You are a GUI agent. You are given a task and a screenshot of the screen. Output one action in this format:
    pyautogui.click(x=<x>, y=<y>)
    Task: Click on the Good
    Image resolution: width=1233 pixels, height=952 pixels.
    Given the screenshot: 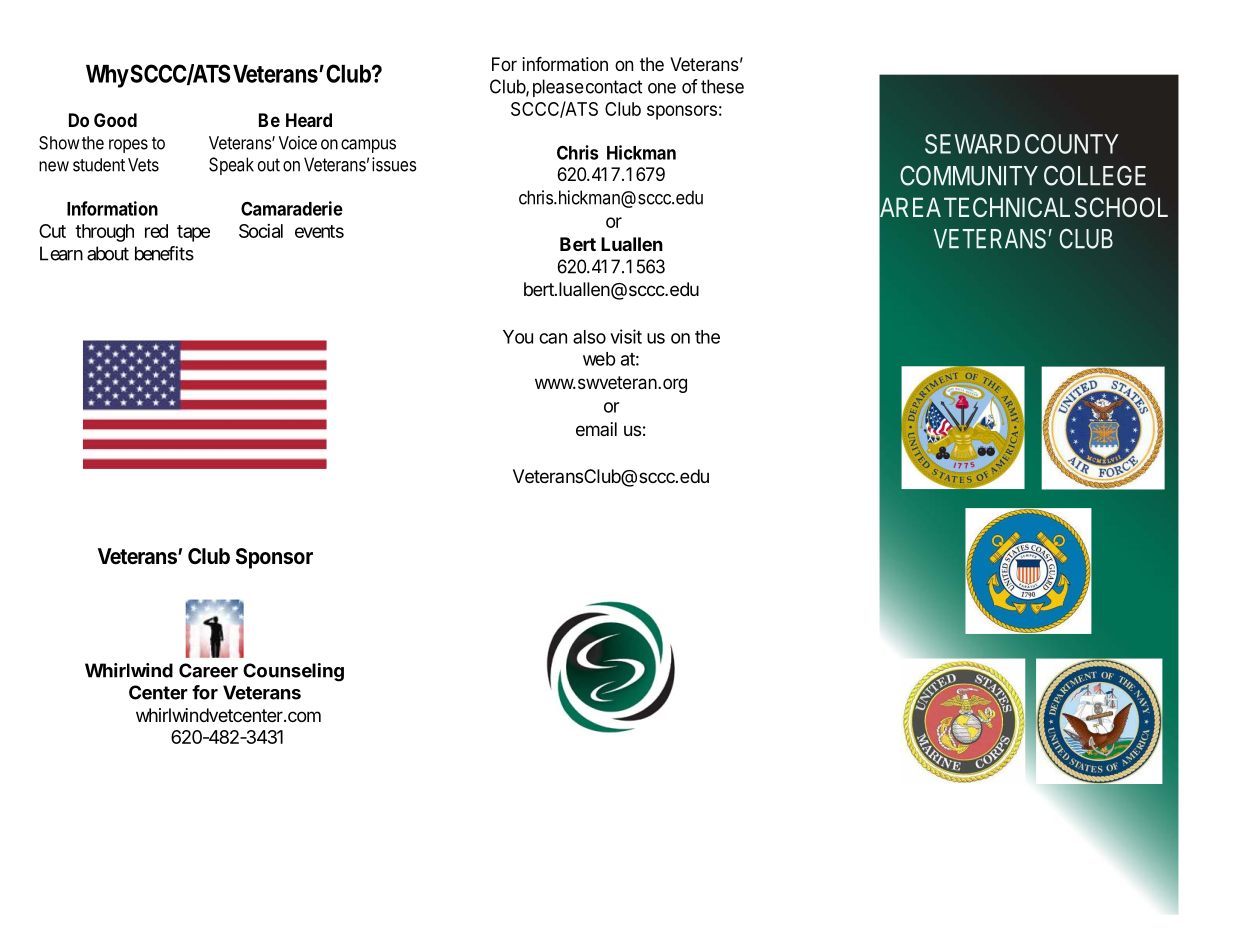 What is the action you would take?
    pyautogui.click(x=115, y=120)
